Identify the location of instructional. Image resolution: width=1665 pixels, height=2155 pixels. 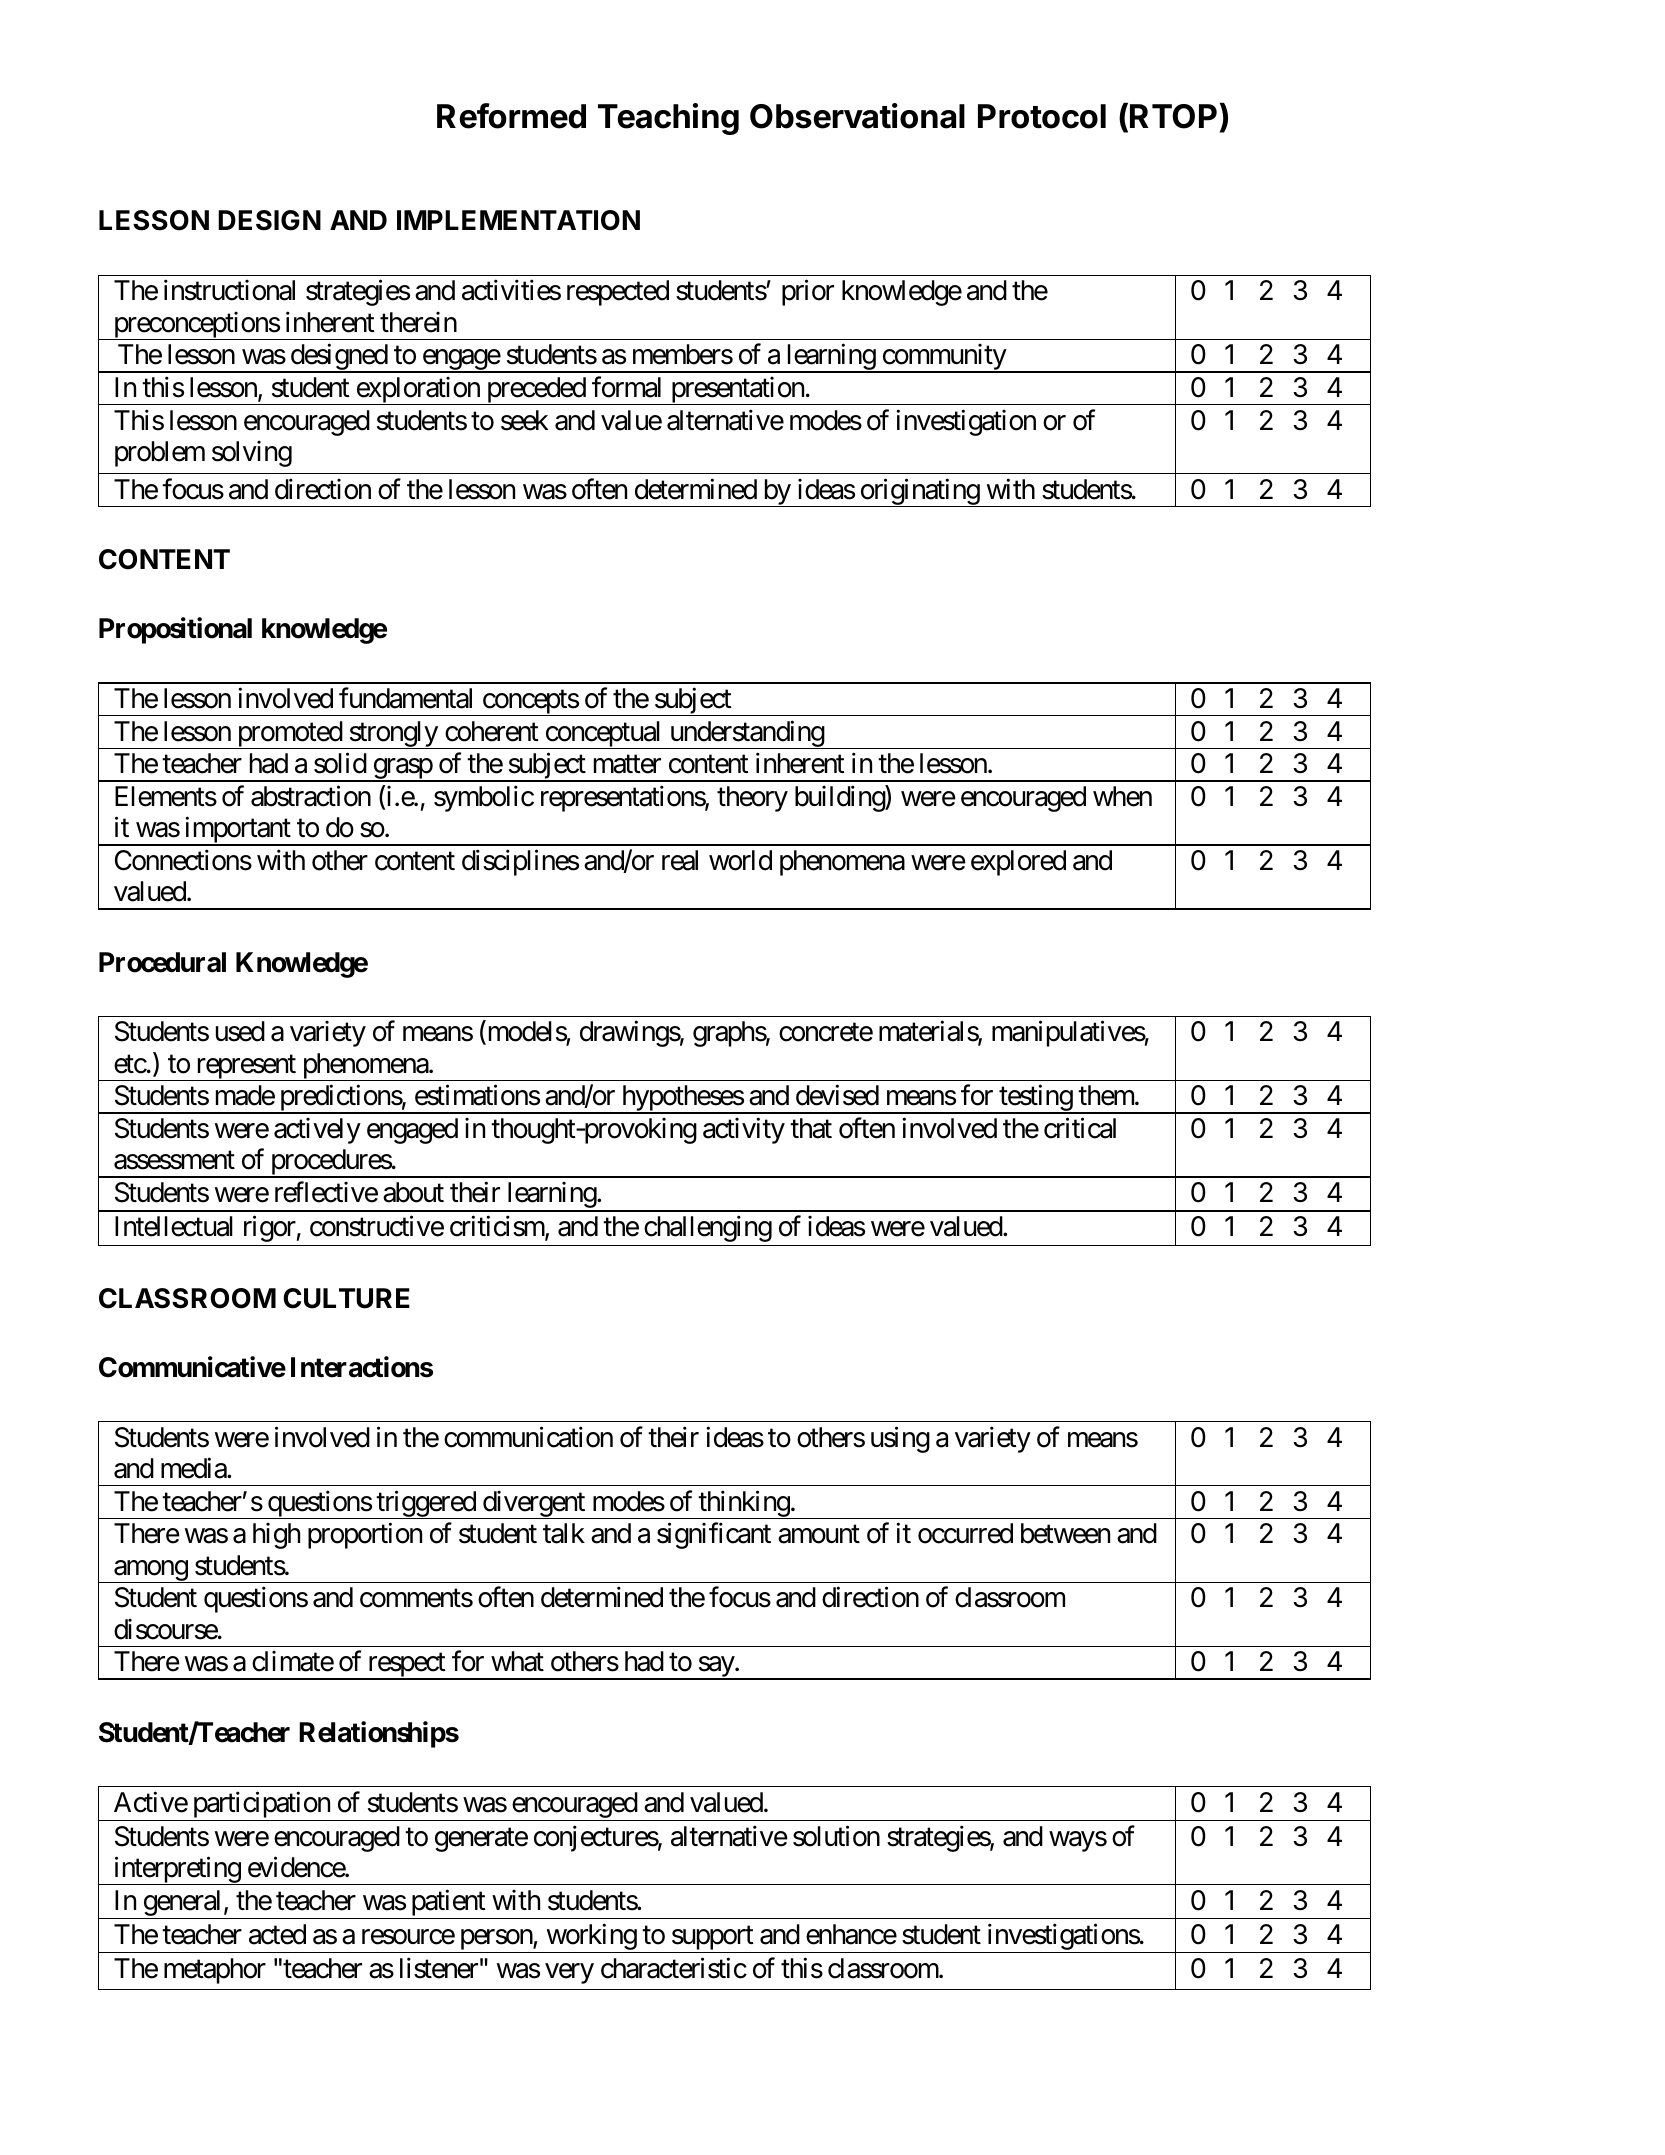
(229, 290).
